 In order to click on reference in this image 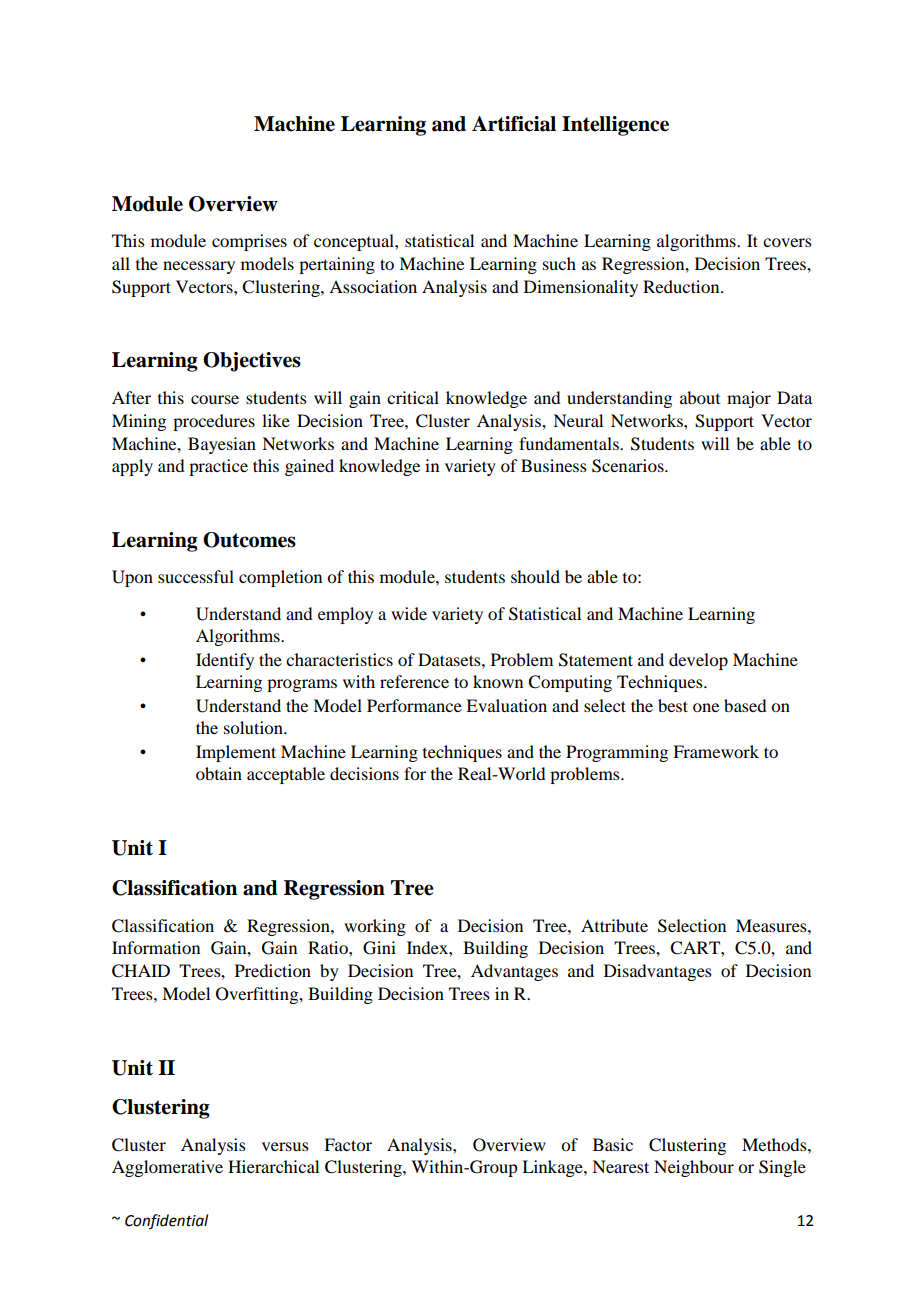, I will do `click(414, 681)`.
